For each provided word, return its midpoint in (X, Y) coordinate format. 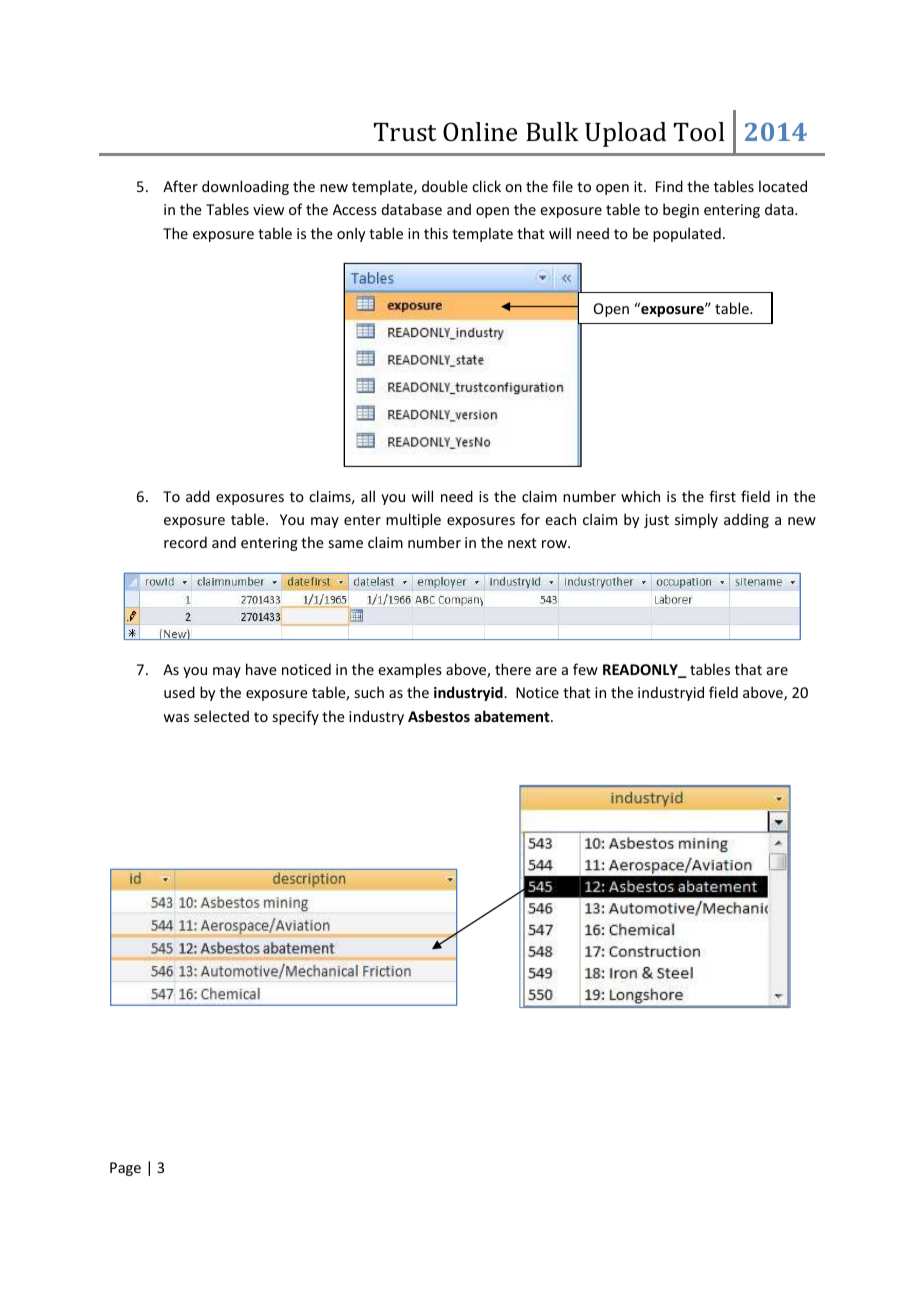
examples (410, 670)
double (445, 186)
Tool (699, 131)
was (176, 718)
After (180, 186)
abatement (513, 716)
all (368, 496)
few (585, 669)
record (185, 542)
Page (125, 1169)
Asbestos (439, 716)
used (179, 692)
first (722, 496)
